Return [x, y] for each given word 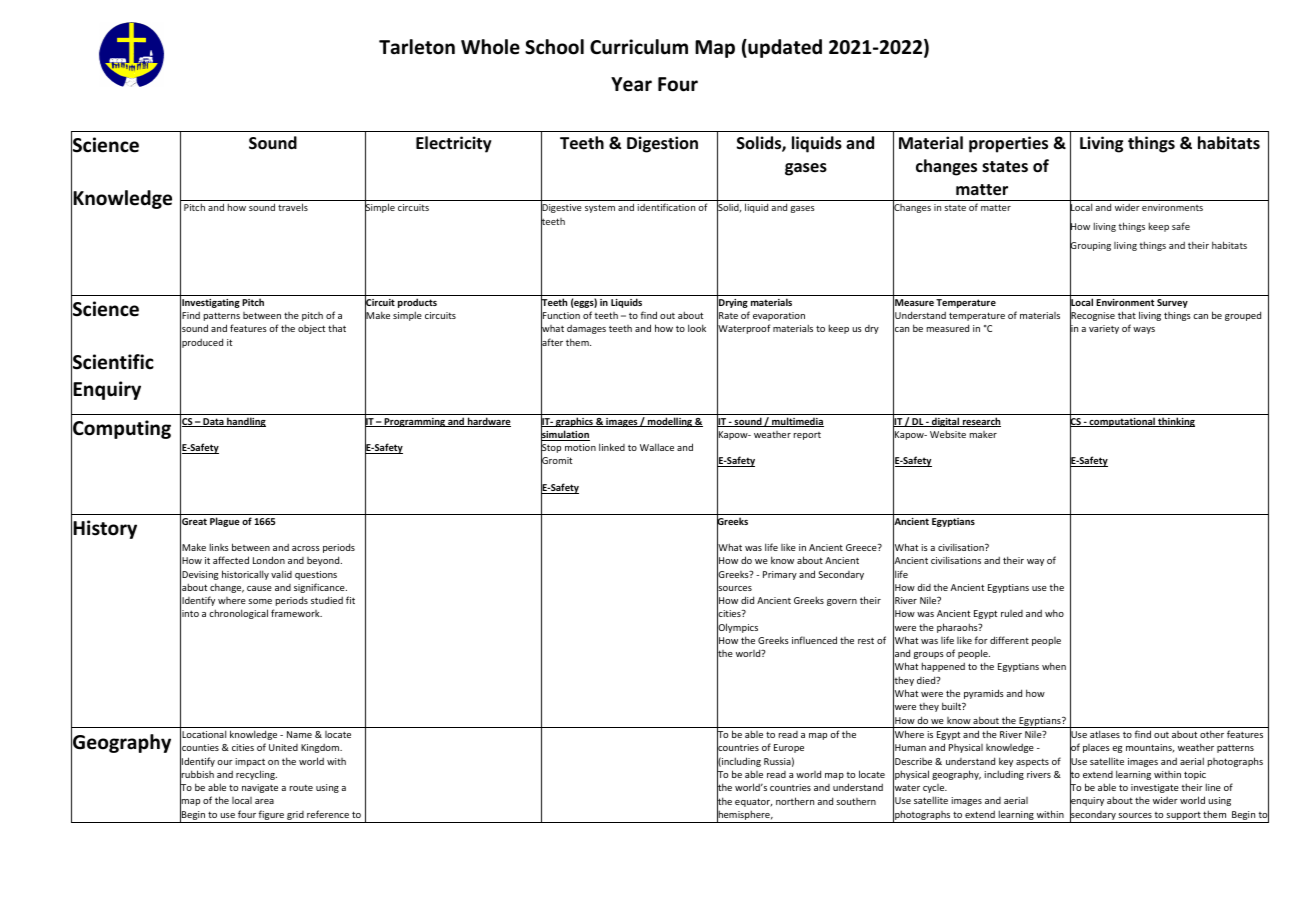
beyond [324, 561]
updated [784, 48]
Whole [490, 47]
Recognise [1092, 317]
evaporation [779, 316]
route [301, 787]
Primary [780, 575]
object [311, 329]
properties [1008, 144]
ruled [1012, 613]
